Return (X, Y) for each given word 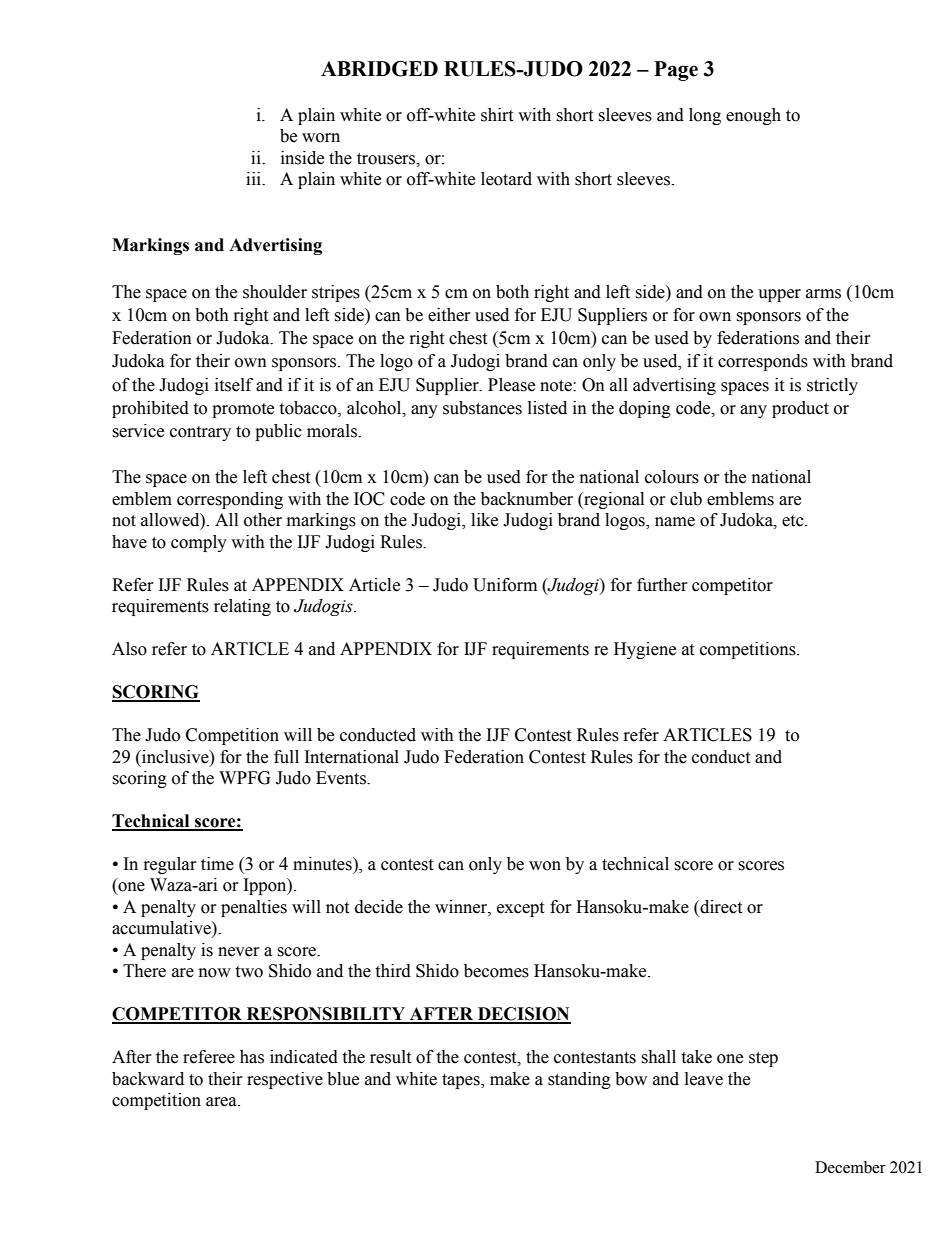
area (222, 1102)
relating (242, 607)
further (662, 585)
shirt (497, 115)
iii (254, 178)
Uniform (505, 585)
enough (753, 116)
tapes (462, 1081)
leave (704, 1079)
